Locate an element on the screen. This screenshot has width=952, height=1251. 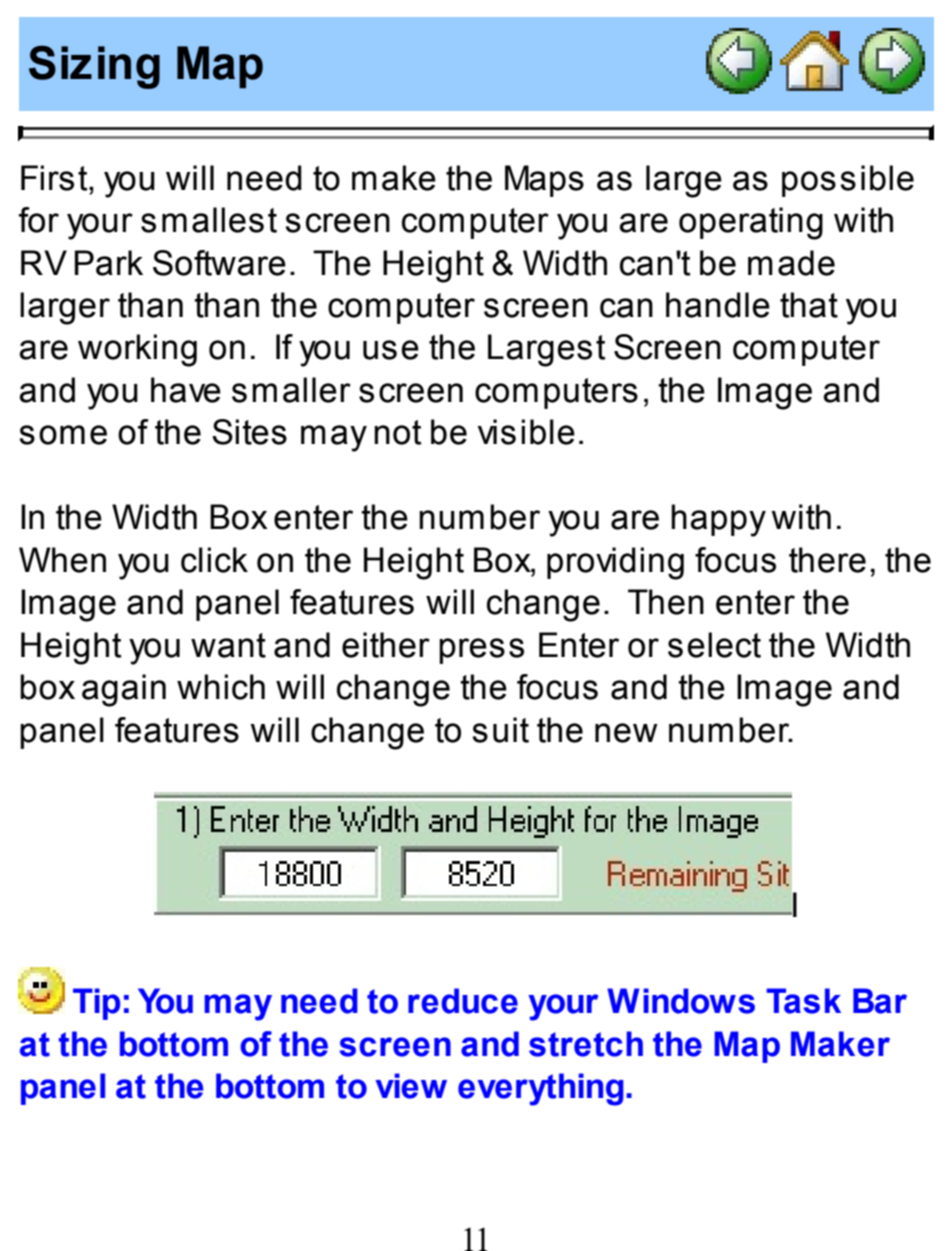
Maps is located at coordinates (544, 181).
